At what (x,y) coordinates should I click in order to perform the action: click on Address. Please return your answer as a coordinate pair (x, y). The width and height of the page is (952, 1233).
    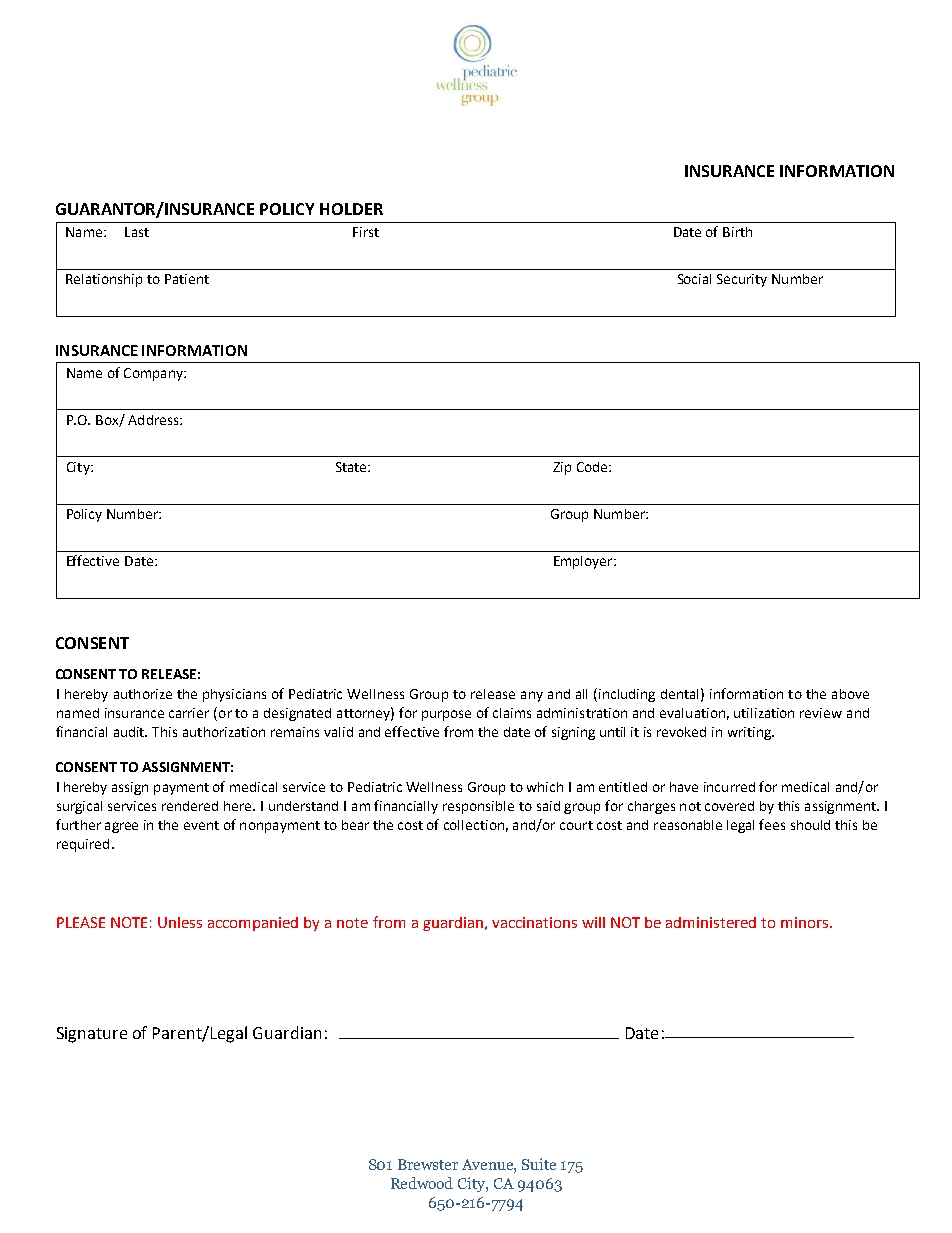
    Looking at the image, I should click on (154, 420).
